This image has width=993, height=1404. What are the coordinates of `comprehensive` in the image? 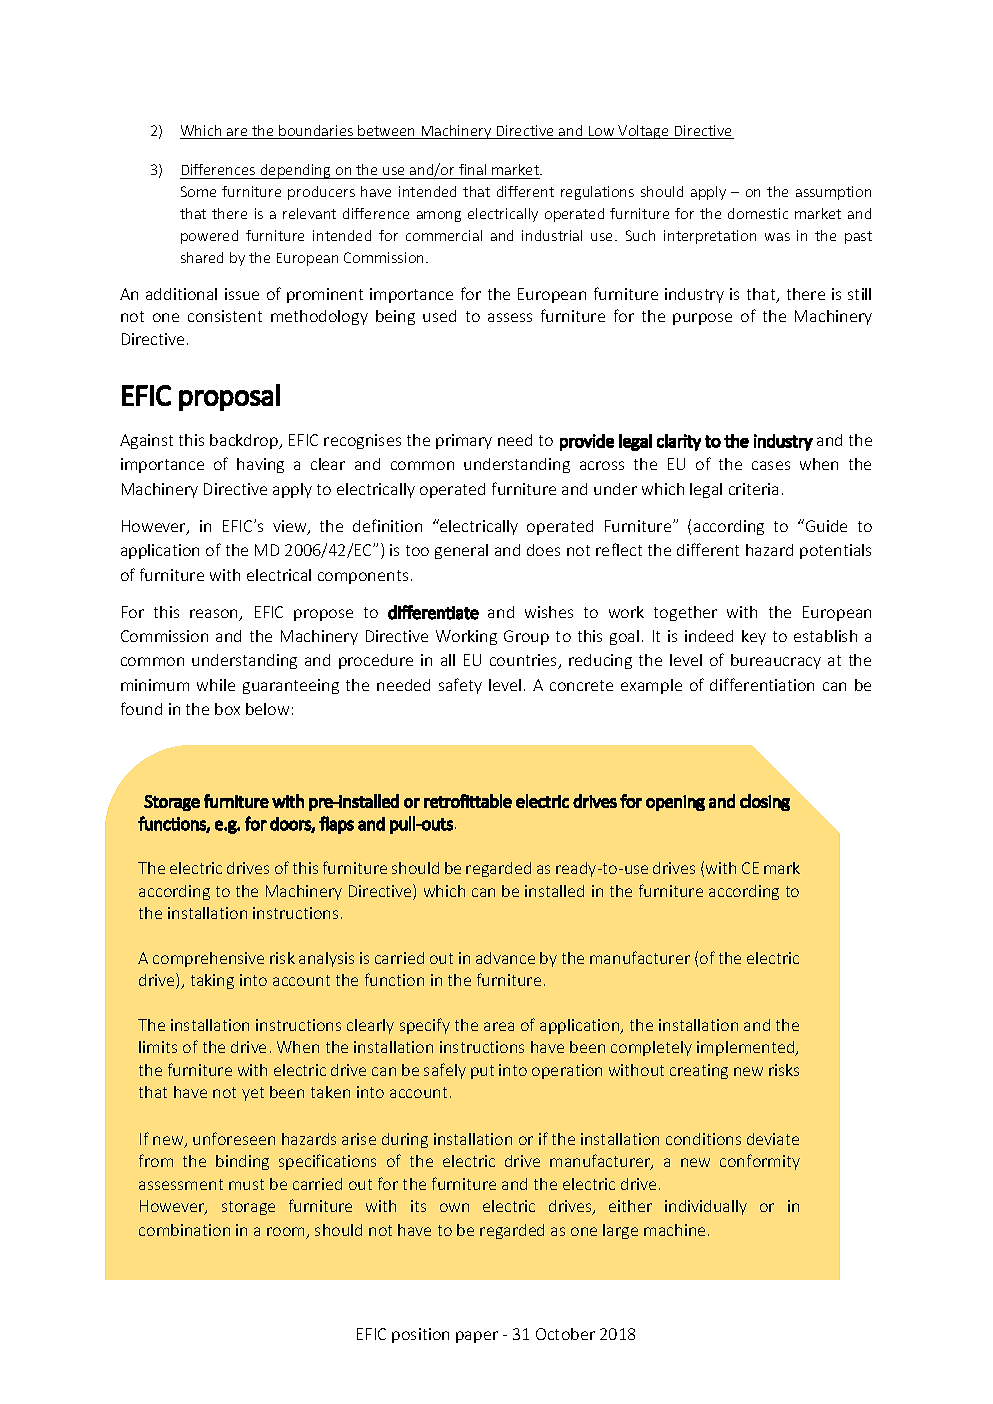 It's located at (208, 959).
